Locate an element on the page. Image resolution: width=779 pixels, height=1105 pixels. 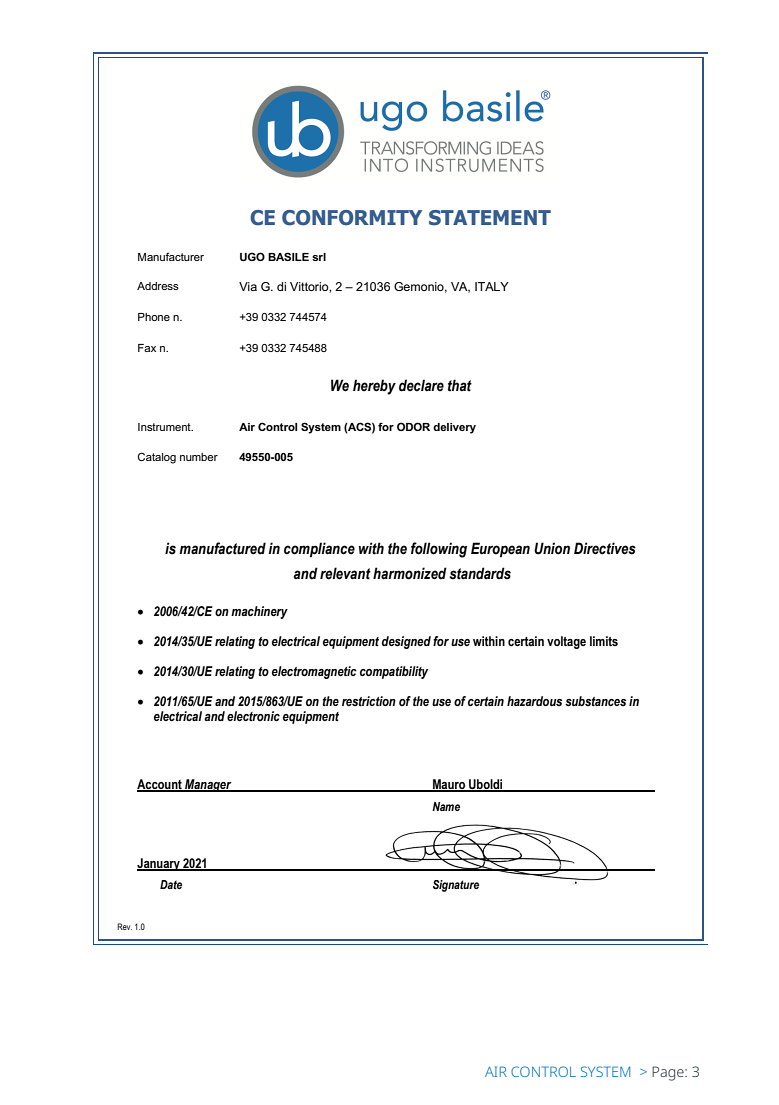
delivery is located at coordinates (454, 428).
